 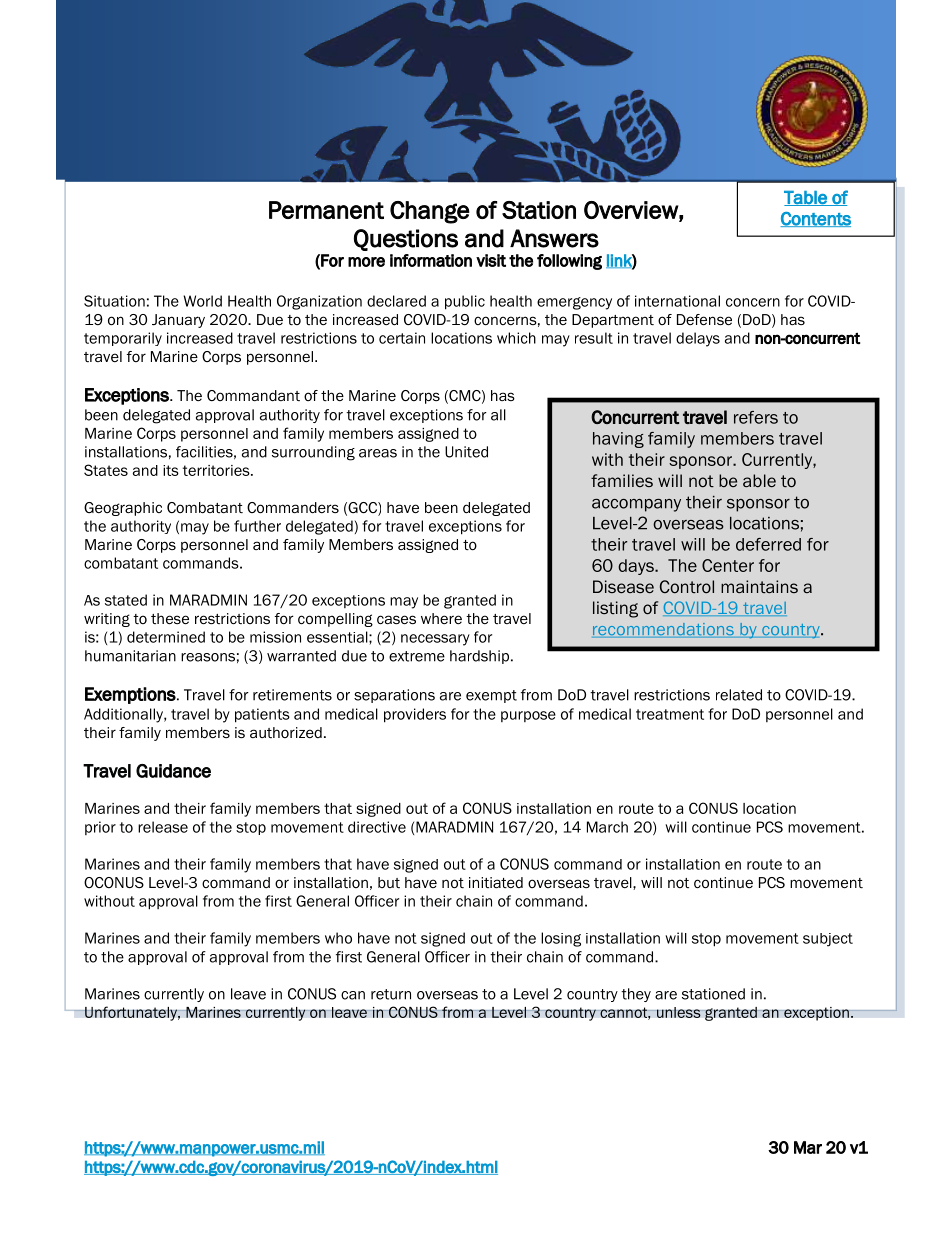 What do you see at coordinates (391, 994) in the screenshot?
I see `return` at bounding box center [391, 994].
